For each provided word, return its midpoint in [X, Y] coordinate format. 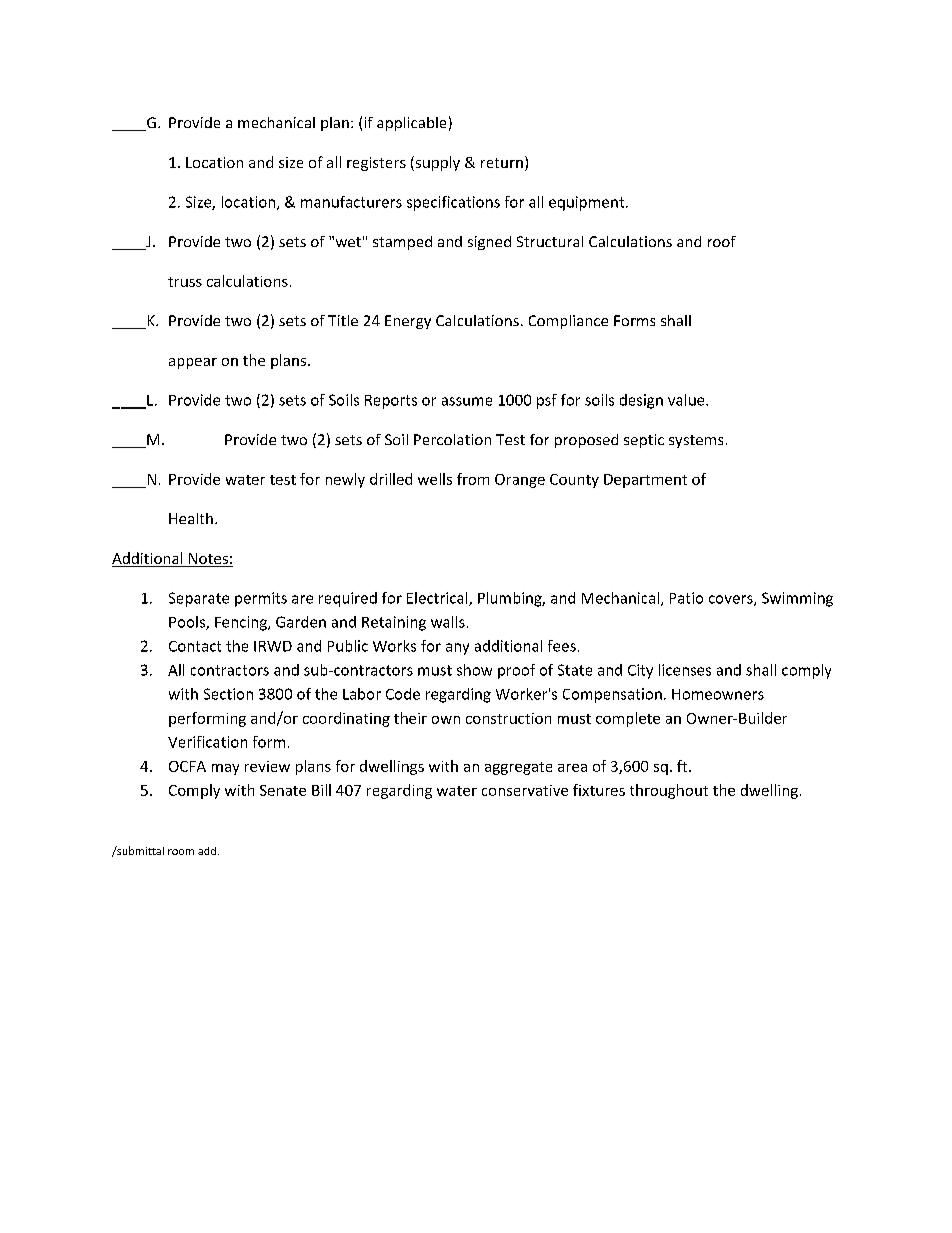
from [473, 479]
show [474, 670]
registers [376, 164]
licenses [685, 670]
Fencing [242, 623]
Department [645, 481]
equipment [588, 203]
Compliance [568, 322]
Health [191, 518]
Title [343, 320]
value [687, 400]
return [502, 163]
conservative [525, 790]
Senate [283, 790]
